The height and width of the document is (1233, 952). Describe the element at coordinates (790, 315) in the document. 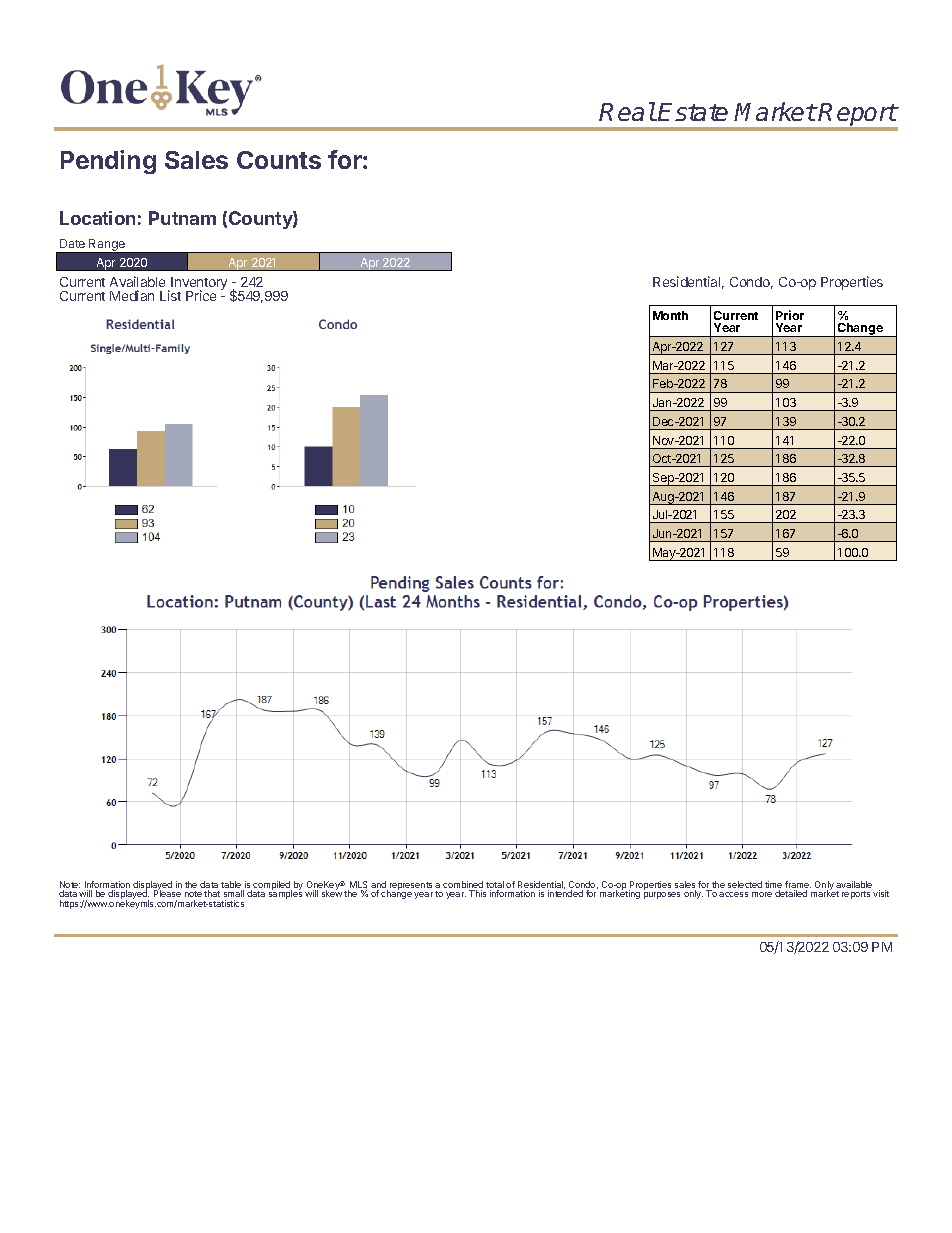

I see `Prior` at that location.
